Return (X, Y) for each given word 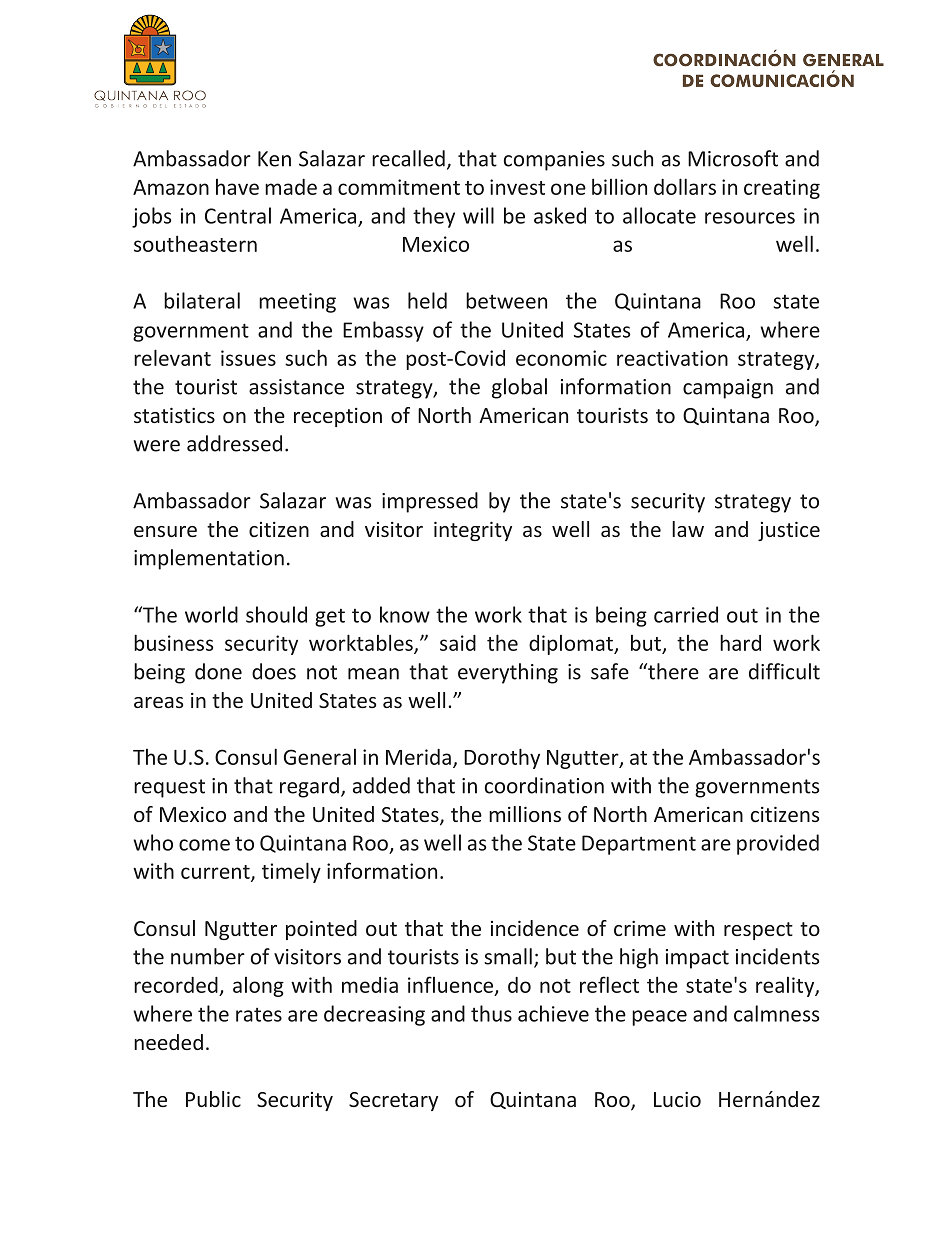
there (672, 671)
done (218, 671)
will (478, 215)
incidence (535, 928)
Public (213, 1099)
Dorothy (502, 758)
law (688, 529)
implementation (209, 559)
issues (248, 358)
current (216, 873)
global (519, 388)
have (237, 187)
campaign (728, 389)
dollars (685, 186)
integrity (473, 531)
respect (758, 931)
